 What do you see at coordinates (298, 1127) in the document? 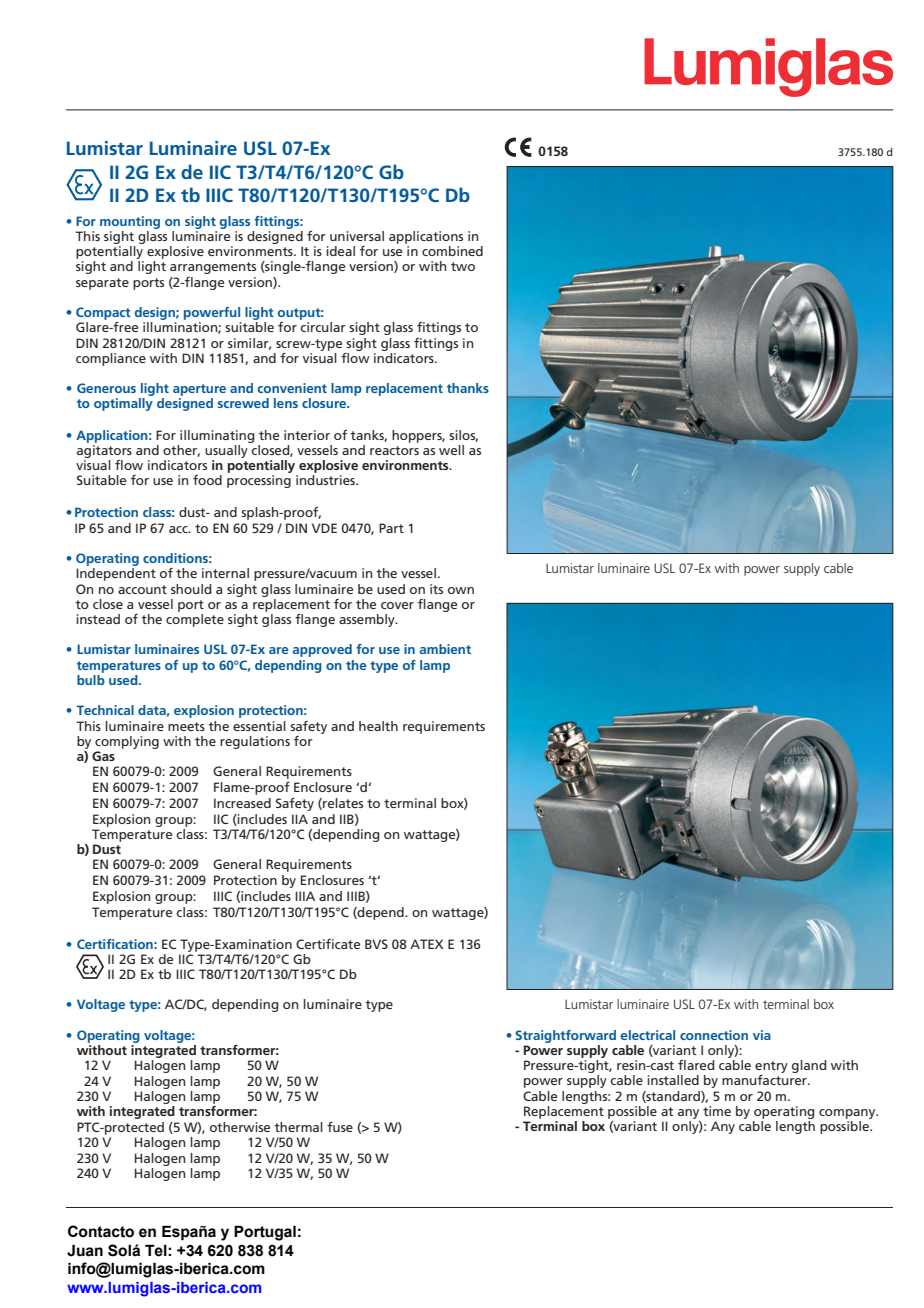
I see `thermal` at bounding box center [298, 1127].
